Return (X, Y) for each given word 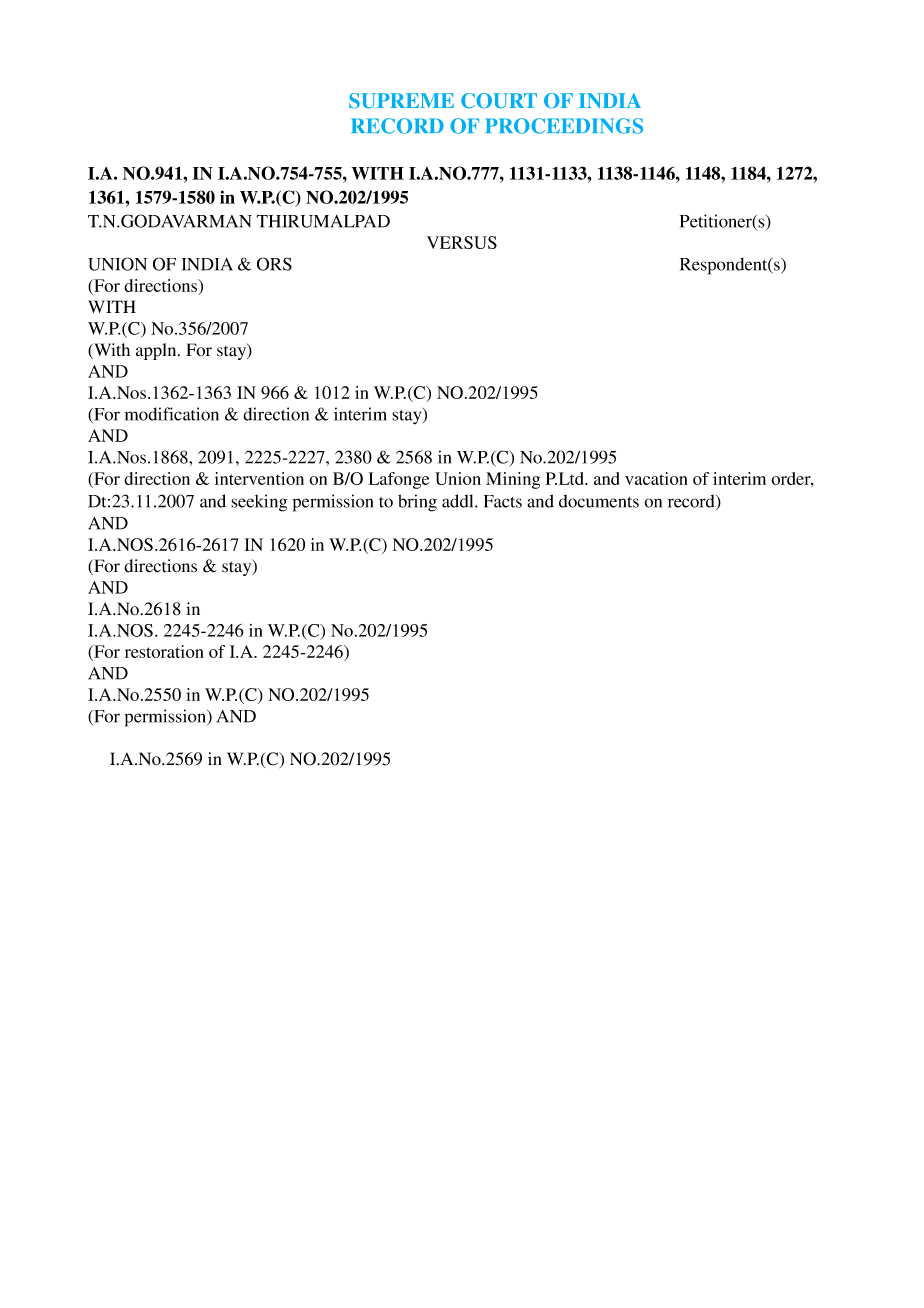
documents (599, 501)
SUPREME (401, 101)
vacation (656, 478)
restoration (164, 651)
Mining (513, 480)
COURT (499, 101)
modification (172, 414)
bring (417, 503)
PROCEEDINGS (564, 126)
